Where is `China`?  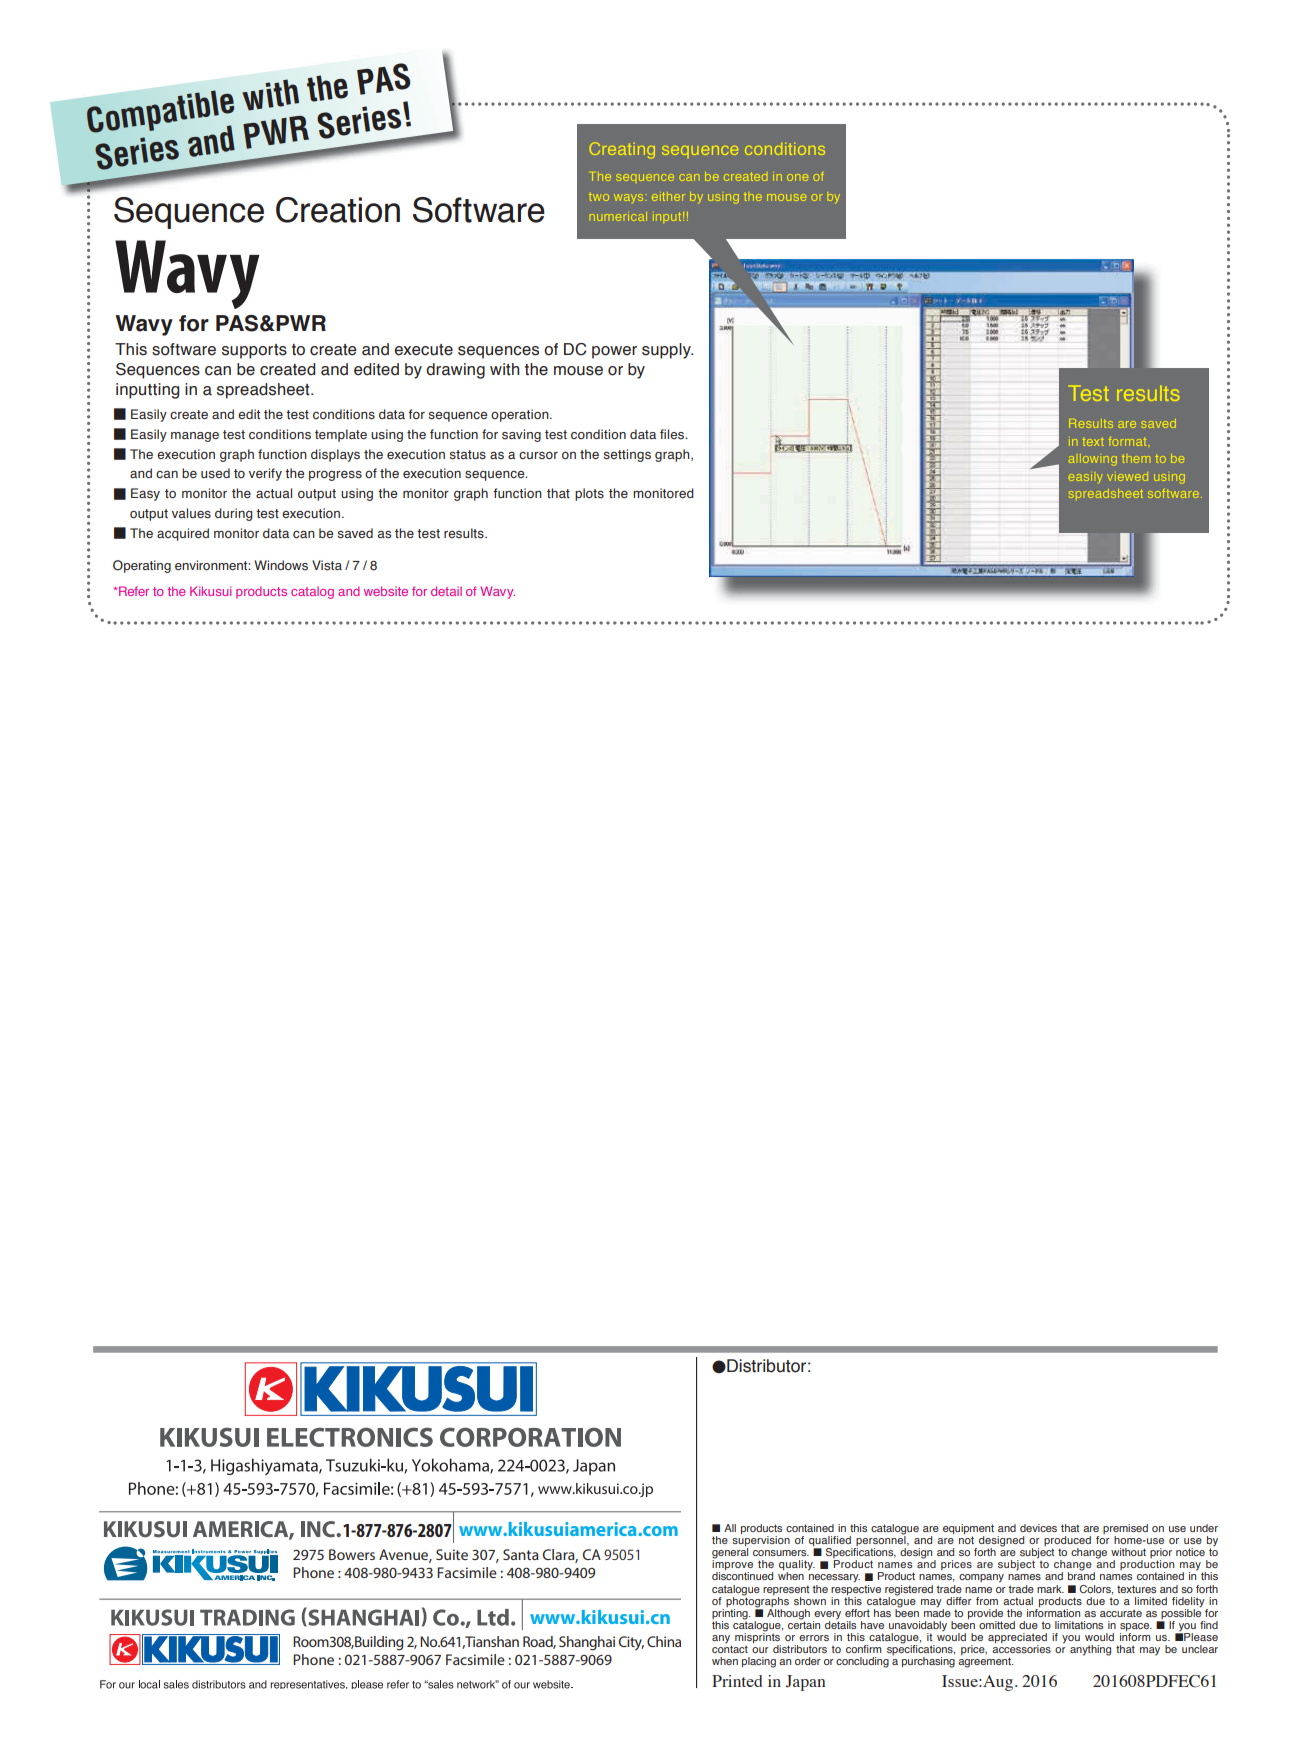
China is located at coordinates (664, 1641).
